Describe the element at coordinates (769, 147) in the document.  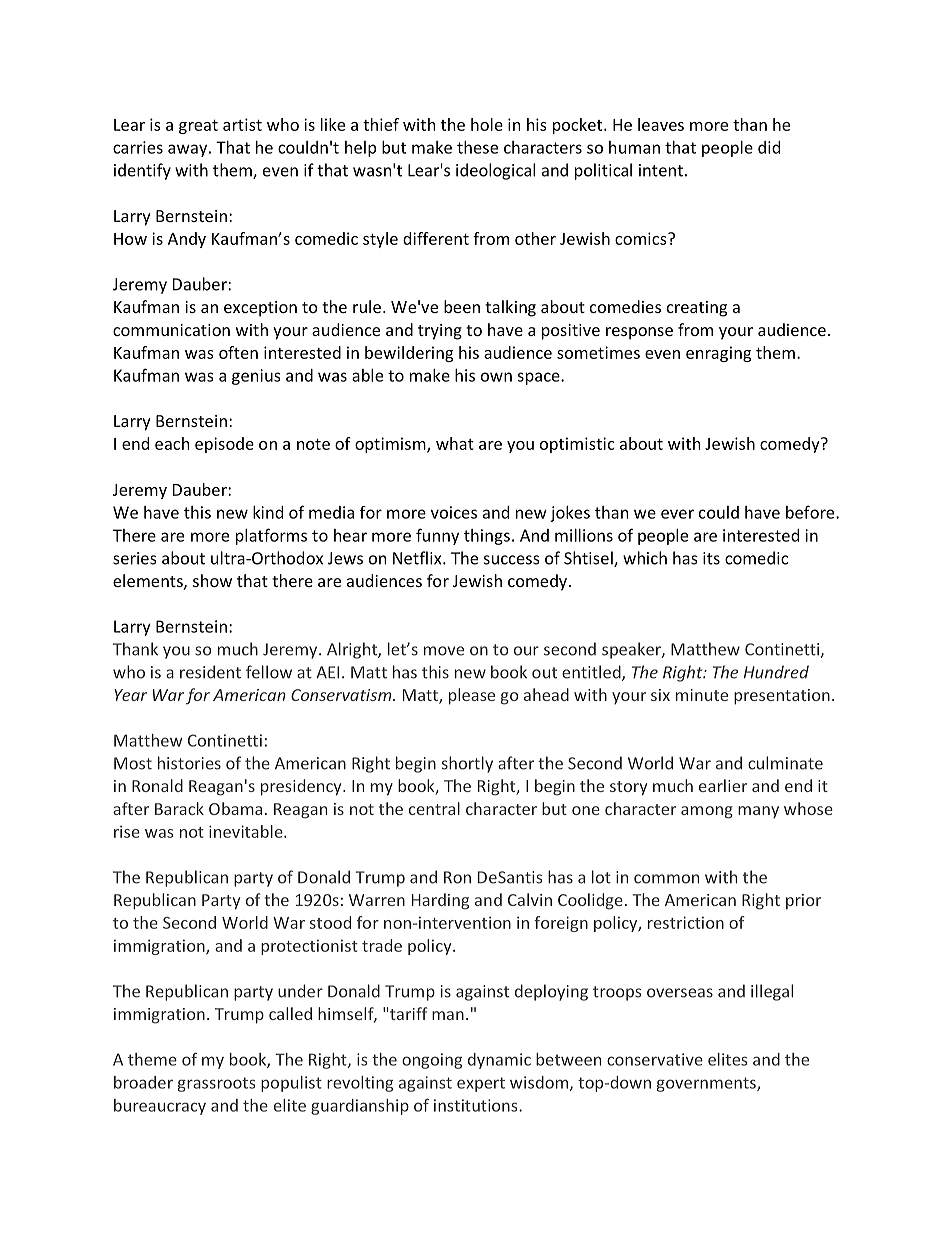
I see `did` at that location.
